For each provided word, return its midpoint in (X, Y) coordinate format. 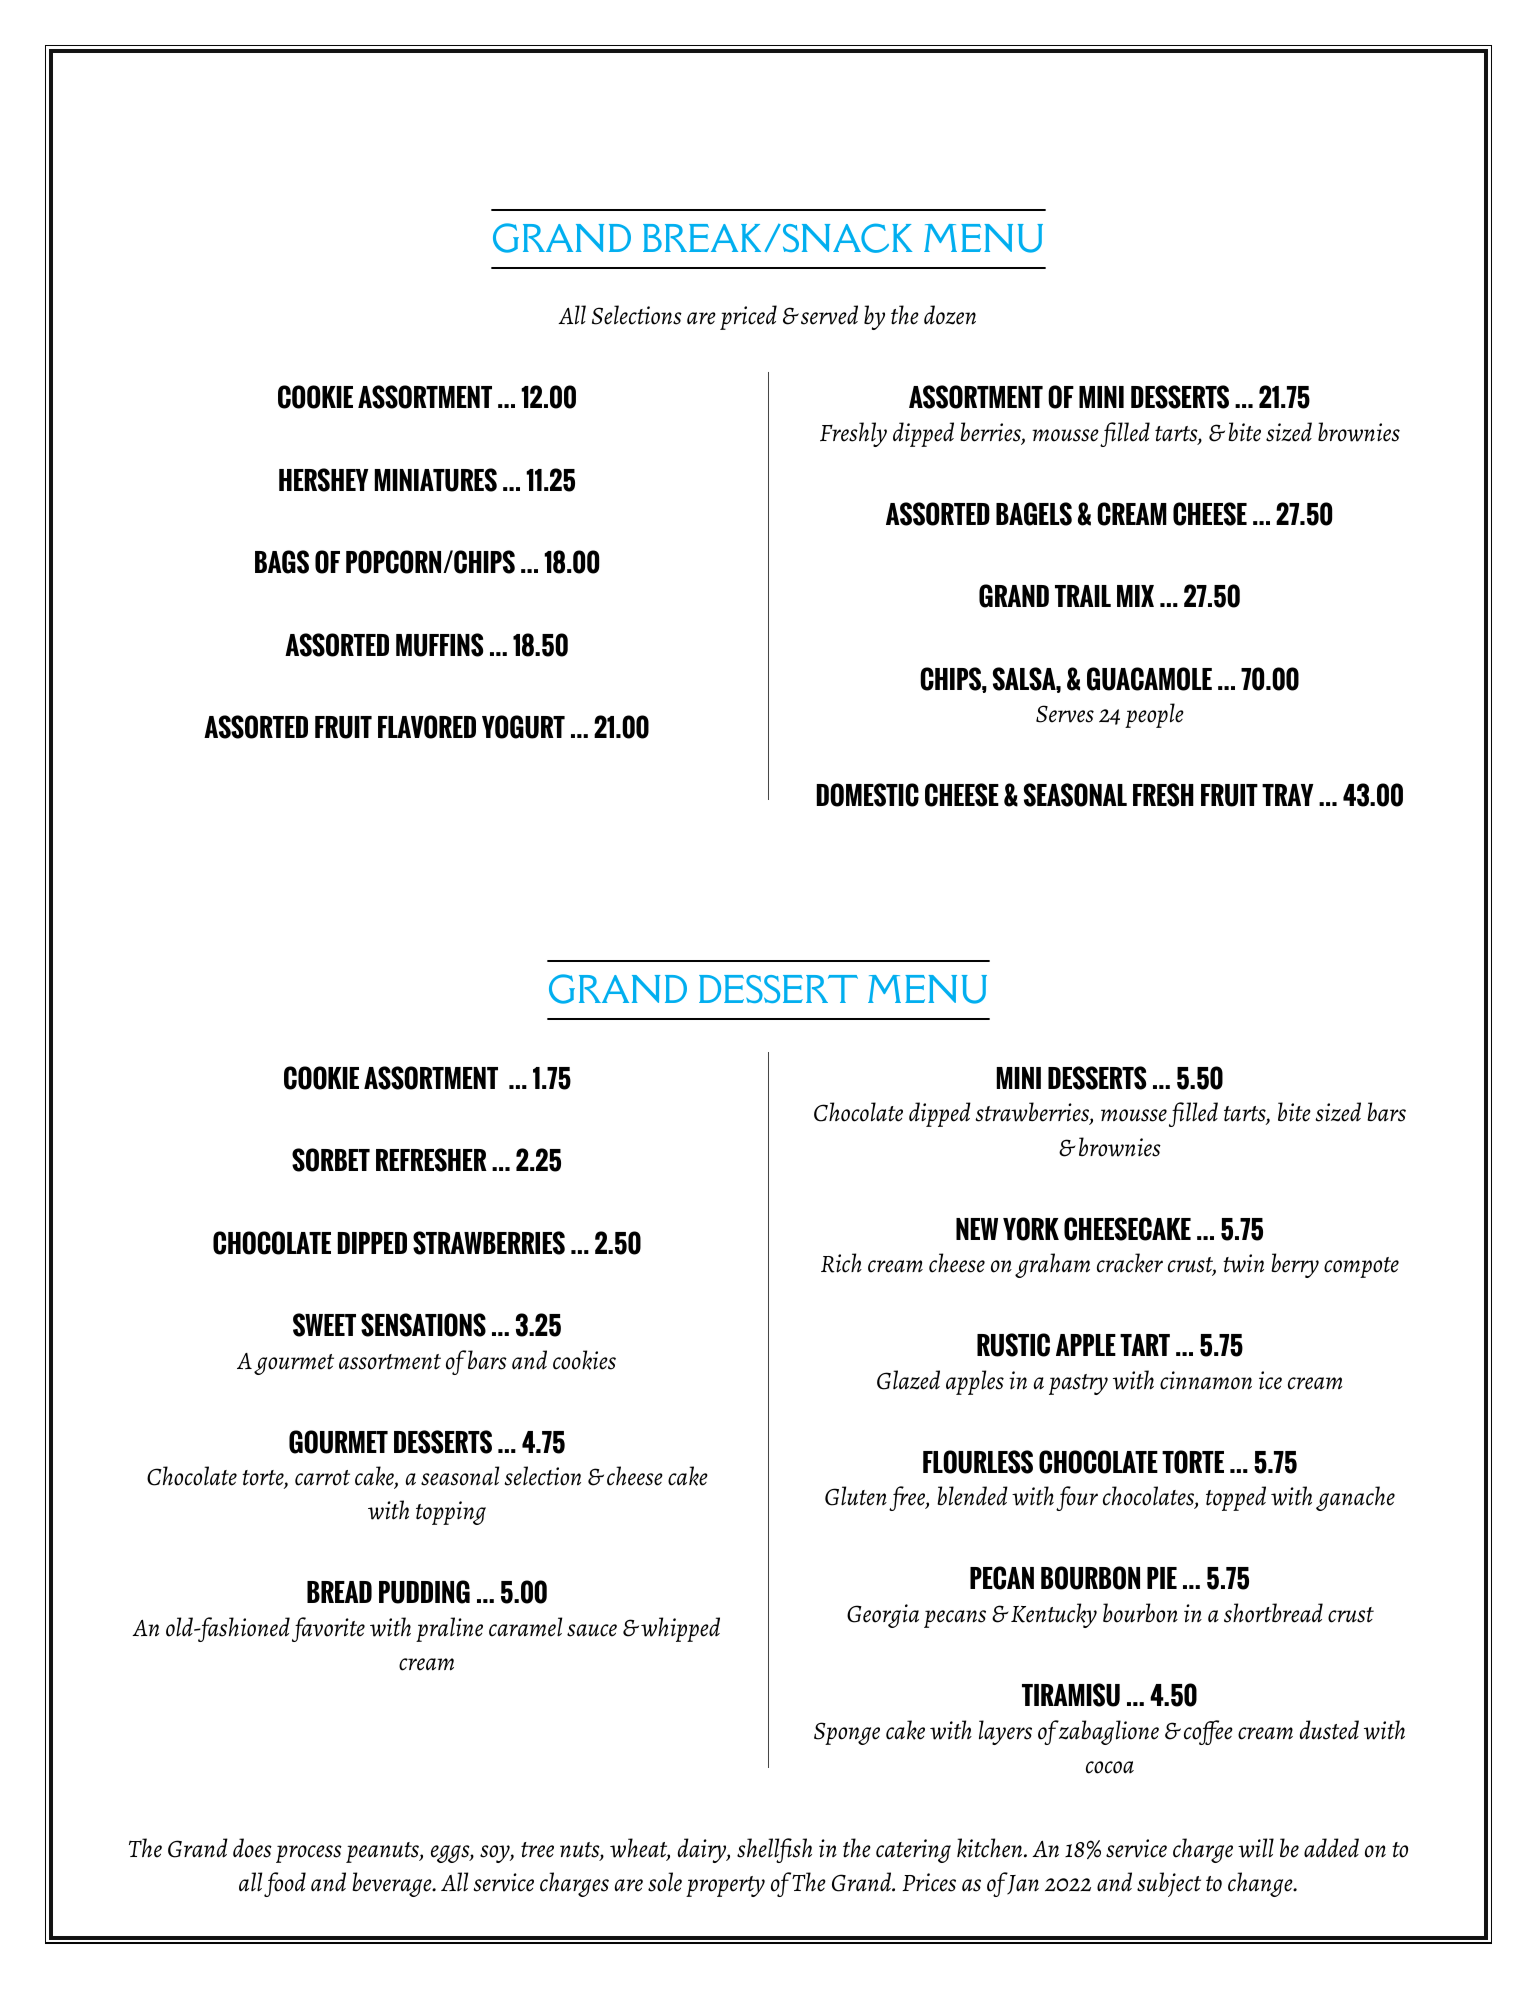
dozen (950, 315)
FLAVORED (427, 727)
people (1154, 715)
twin (1243, 1263)
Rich (841, 1263)
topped (1236, 1498)
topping (451, 1513)
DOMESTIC (868, 795)
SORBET (331, 1160)
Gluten (856, 1496)
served (829, 315)
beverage (393, 1884)
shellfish (774, 1850)
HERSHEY (324, 480)
